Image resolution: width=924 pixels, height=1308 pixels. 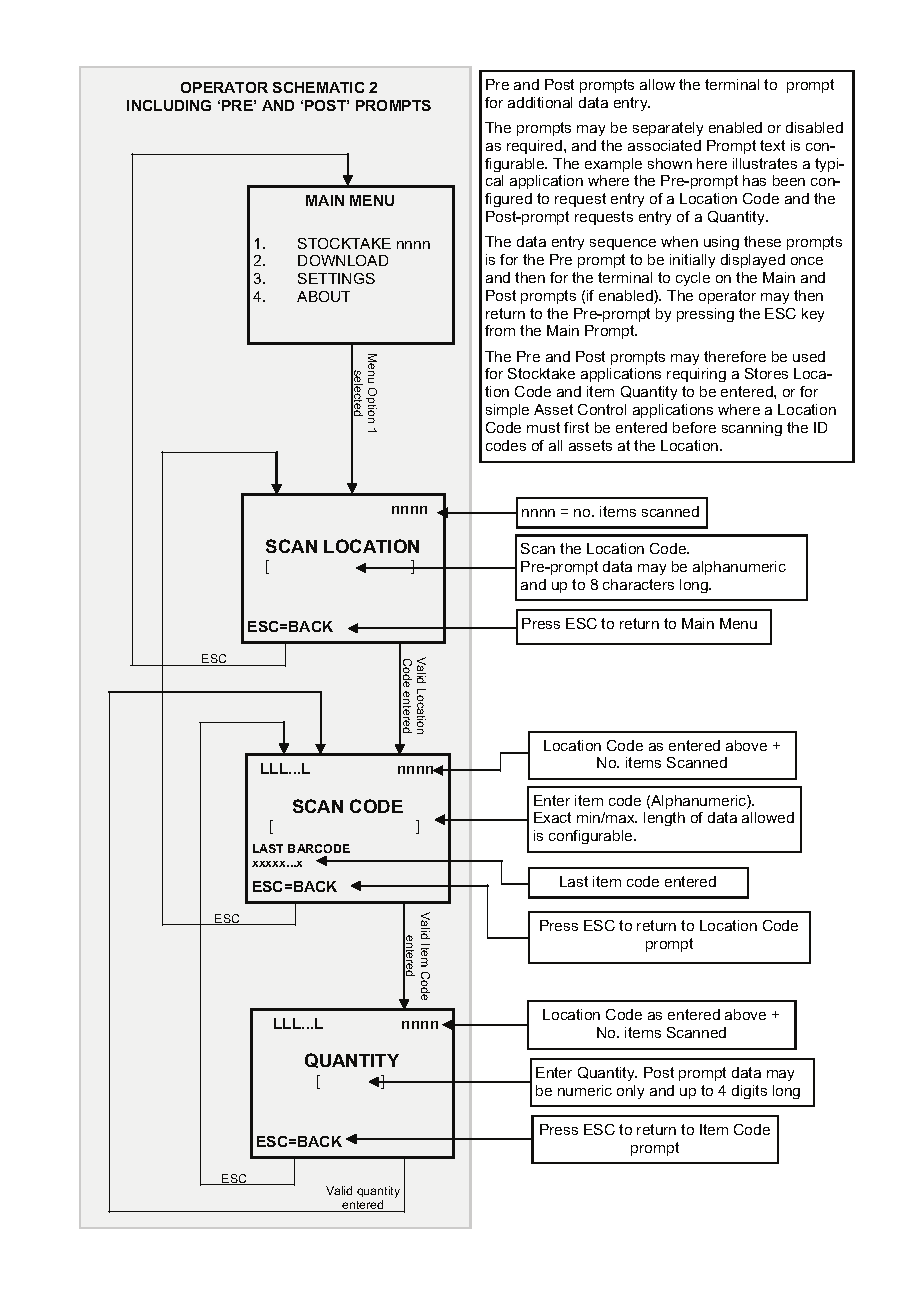 I want to click on required, so click(x=534, y=147).
